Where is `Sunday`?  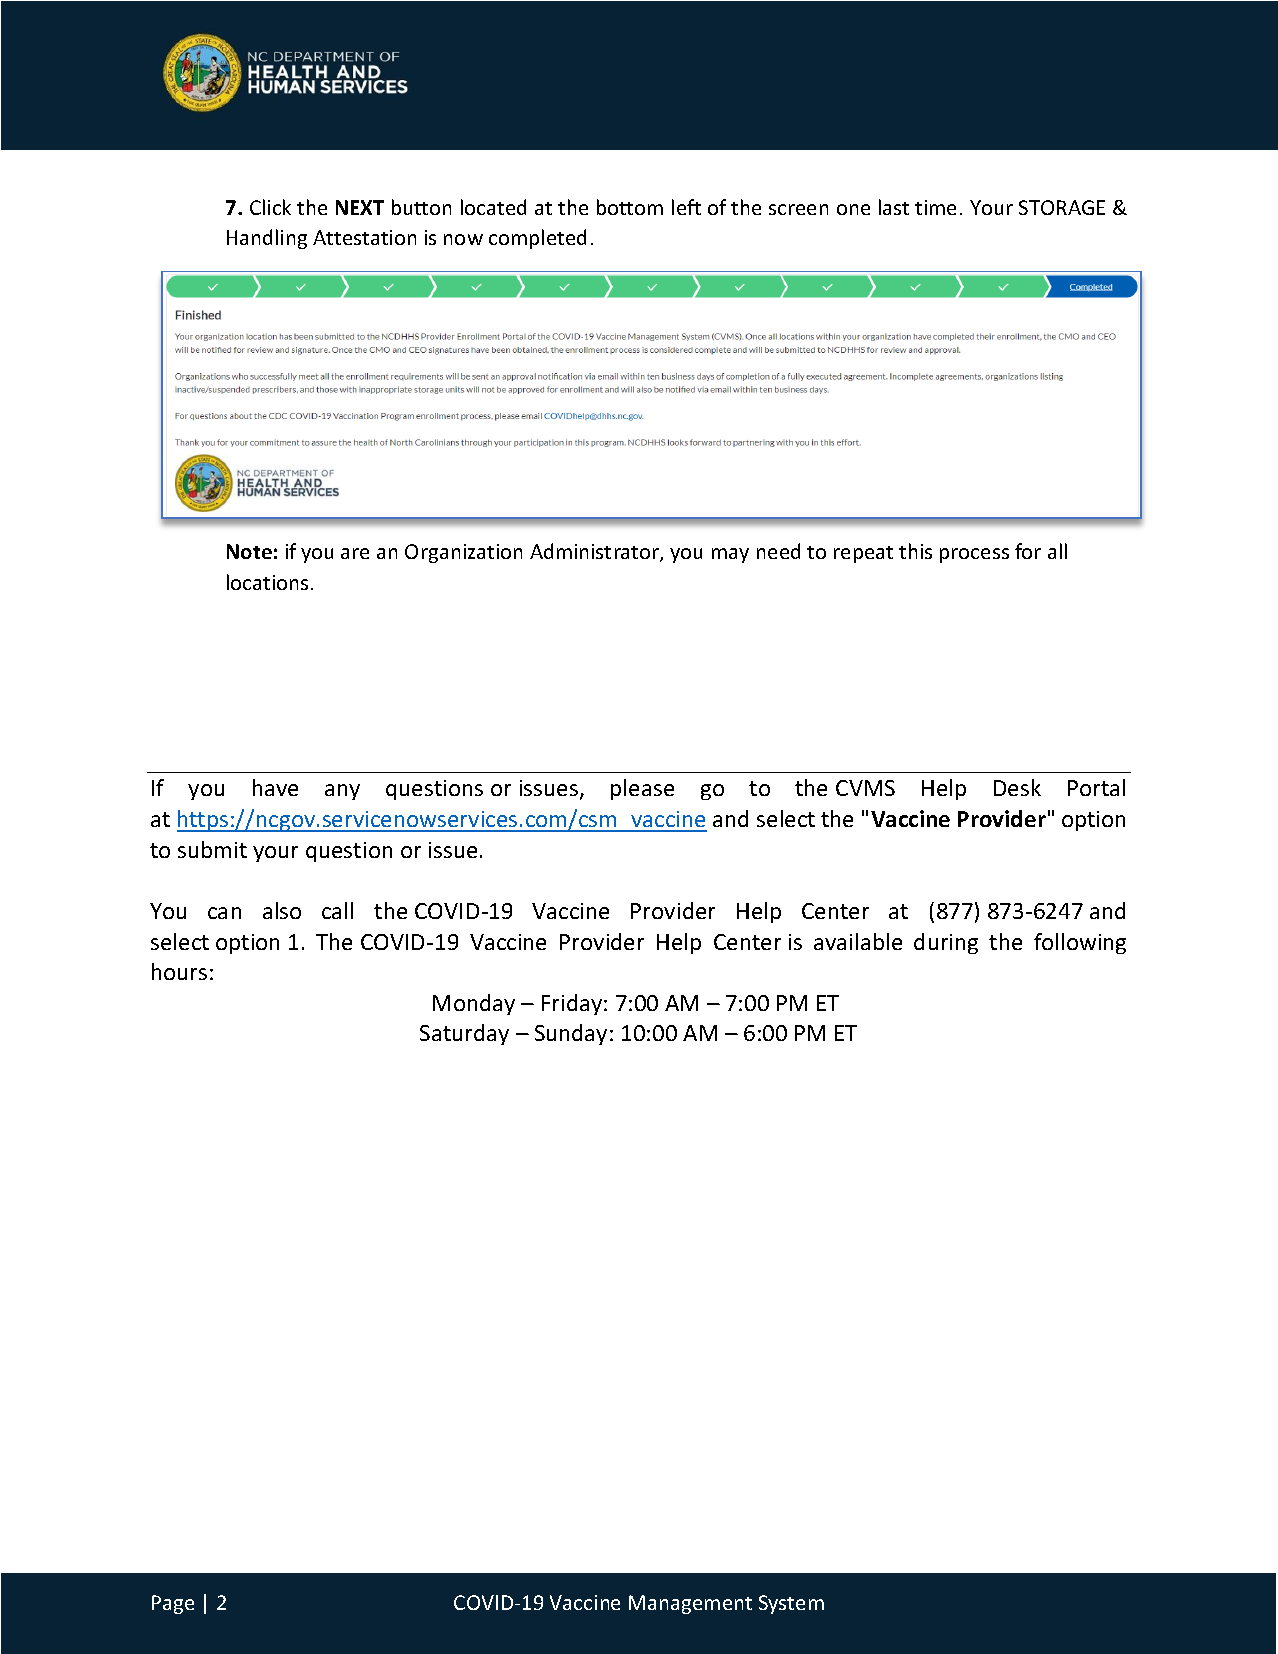
Sunday is located at coordinates (571, 1034).
